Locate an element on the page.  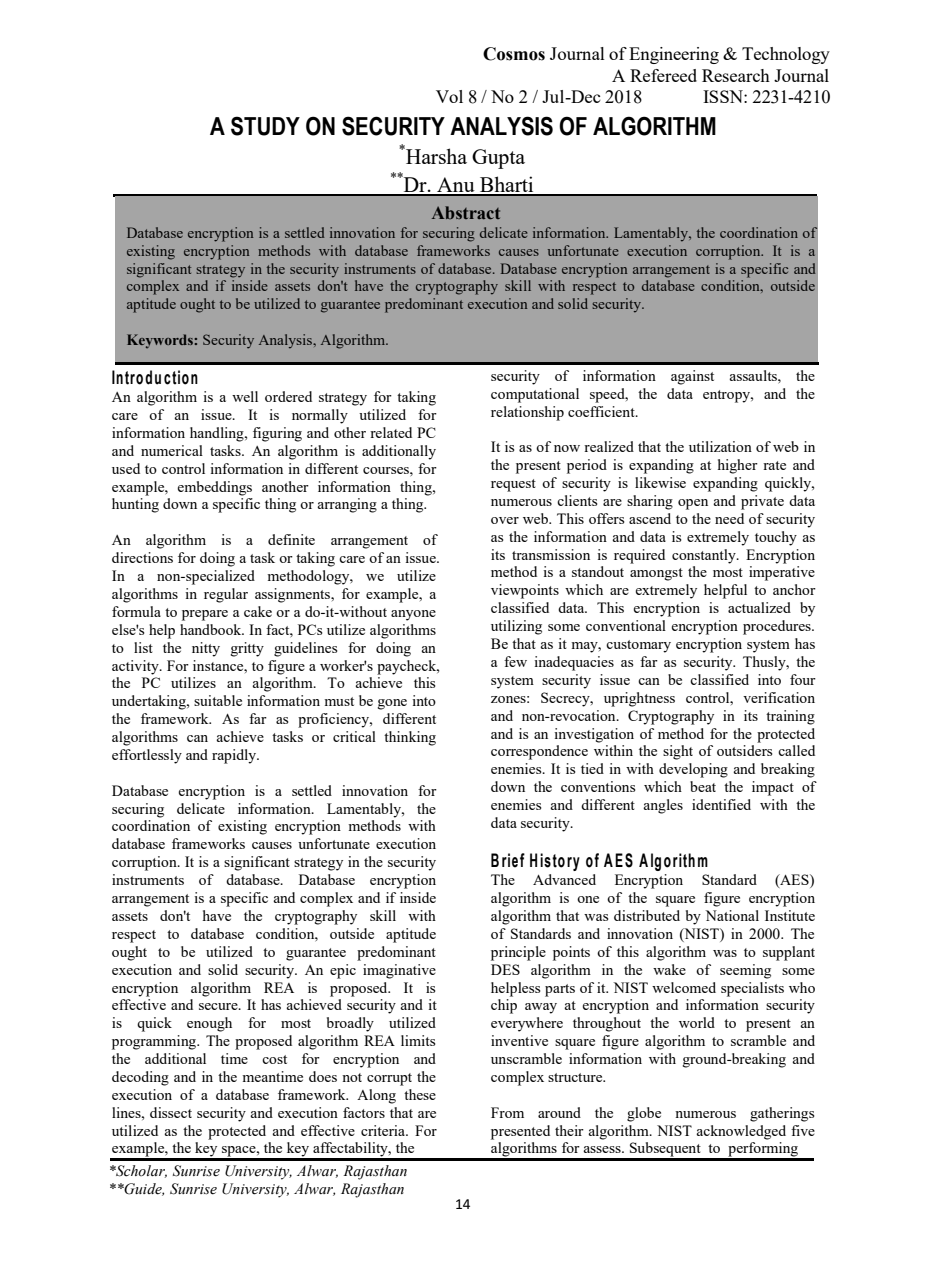
identified is located at coordinates (721, 804).
